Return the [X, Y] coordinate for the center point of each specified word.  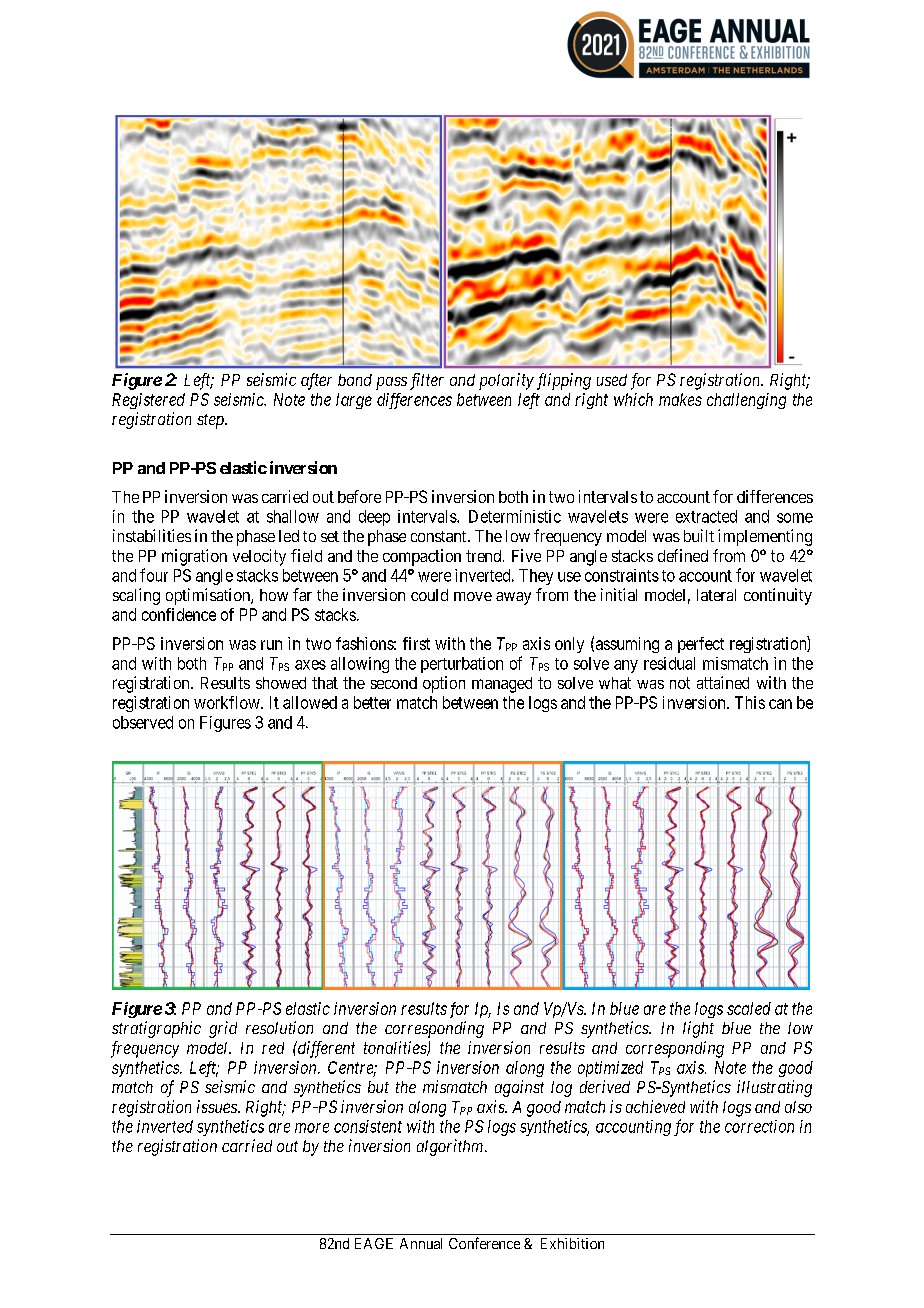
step [211, 421]
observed [143, 722]
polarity [506, 381]
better [372, 702]
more [312, 1128]
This [750, 702]
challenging [746, 401]
